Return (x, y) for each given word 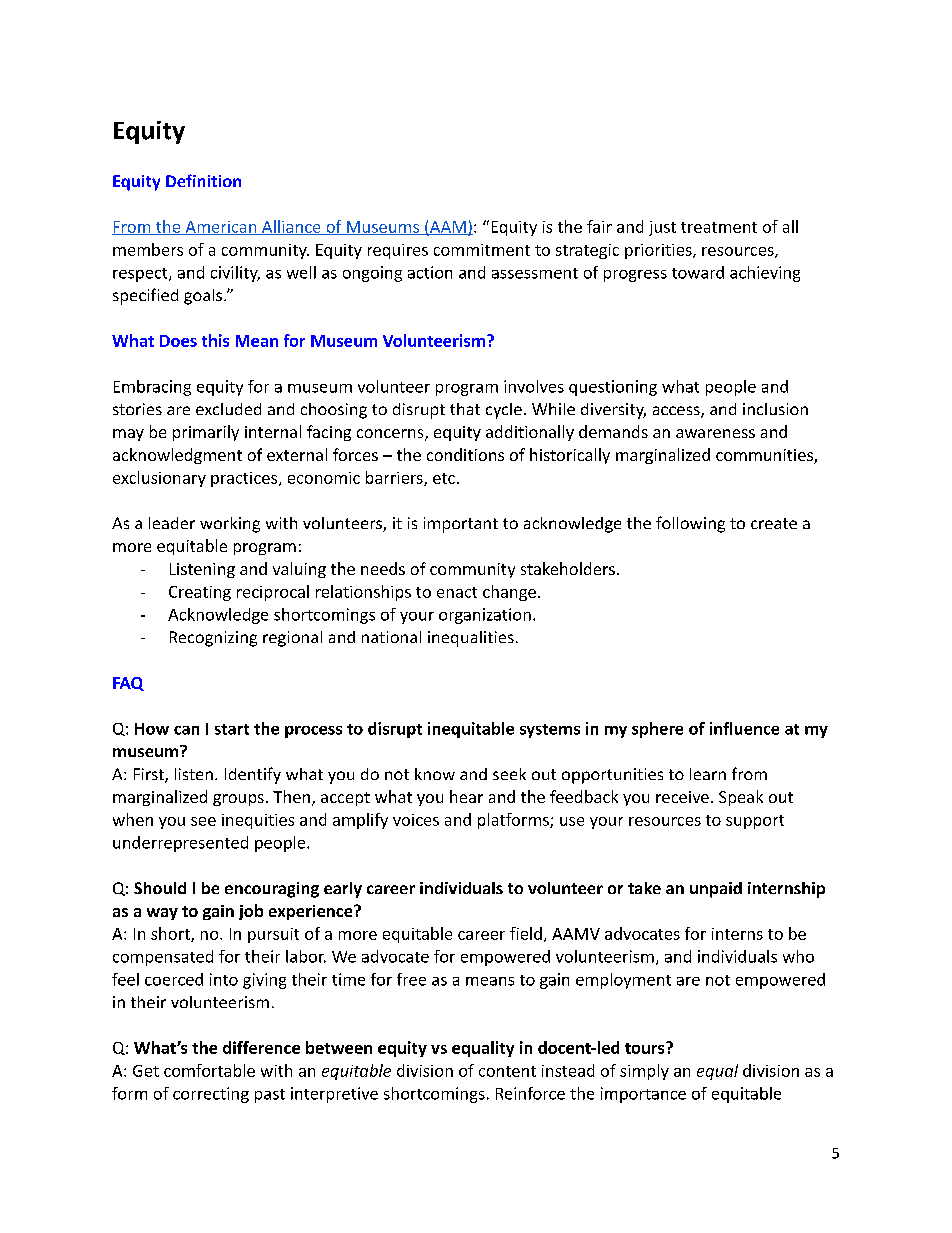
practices (245, 479)
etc (444, 478)
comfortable (209, 1070)
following (690, 524)
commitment (482, 250)
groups (238, 800)
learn (708, 774)
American (221, 228)
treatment (719, 227)
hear (466, 796)
